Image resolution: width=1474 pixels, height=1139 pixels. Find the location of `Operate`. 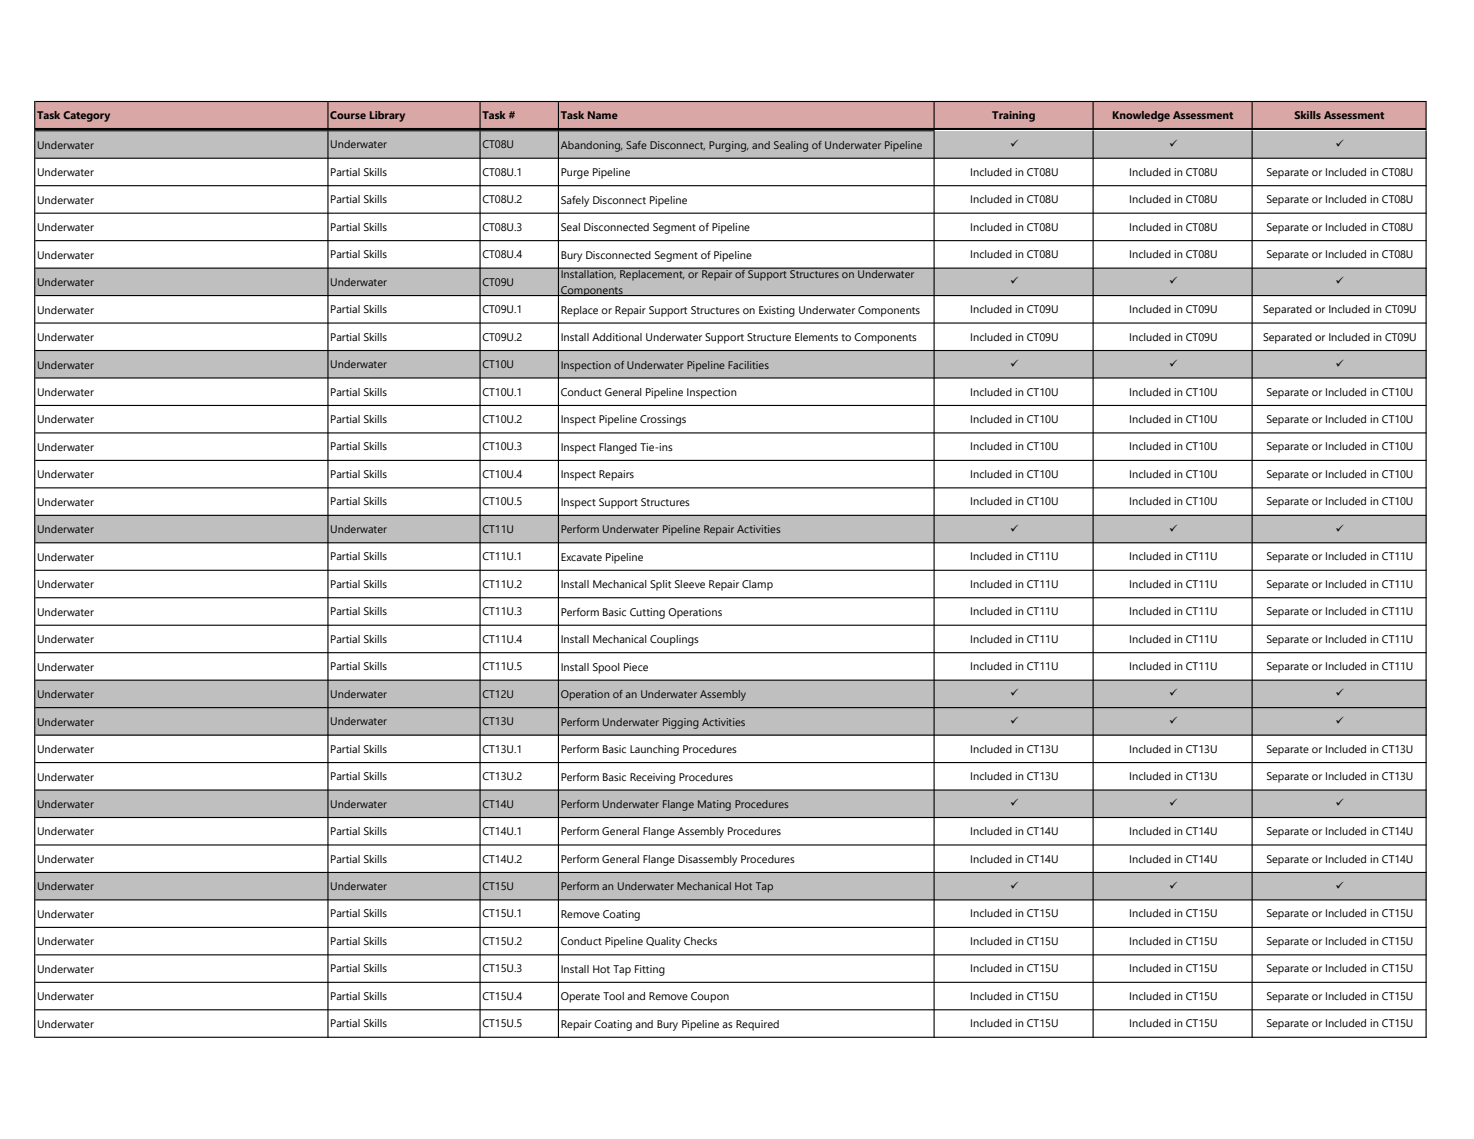

Operate is located at coordinates (580, 997).
